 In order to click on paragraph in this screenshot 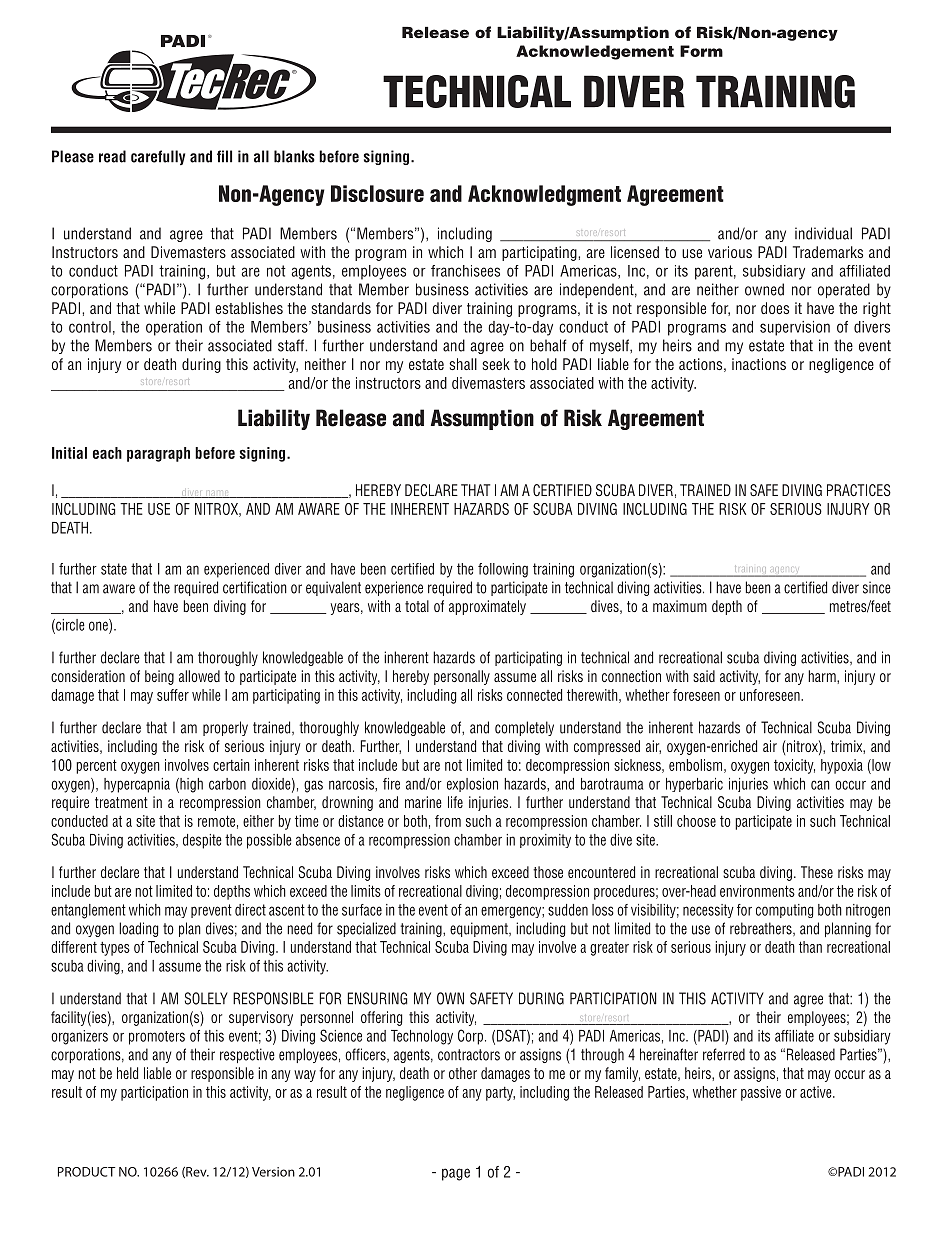, I will do `click(158, 454)`.
